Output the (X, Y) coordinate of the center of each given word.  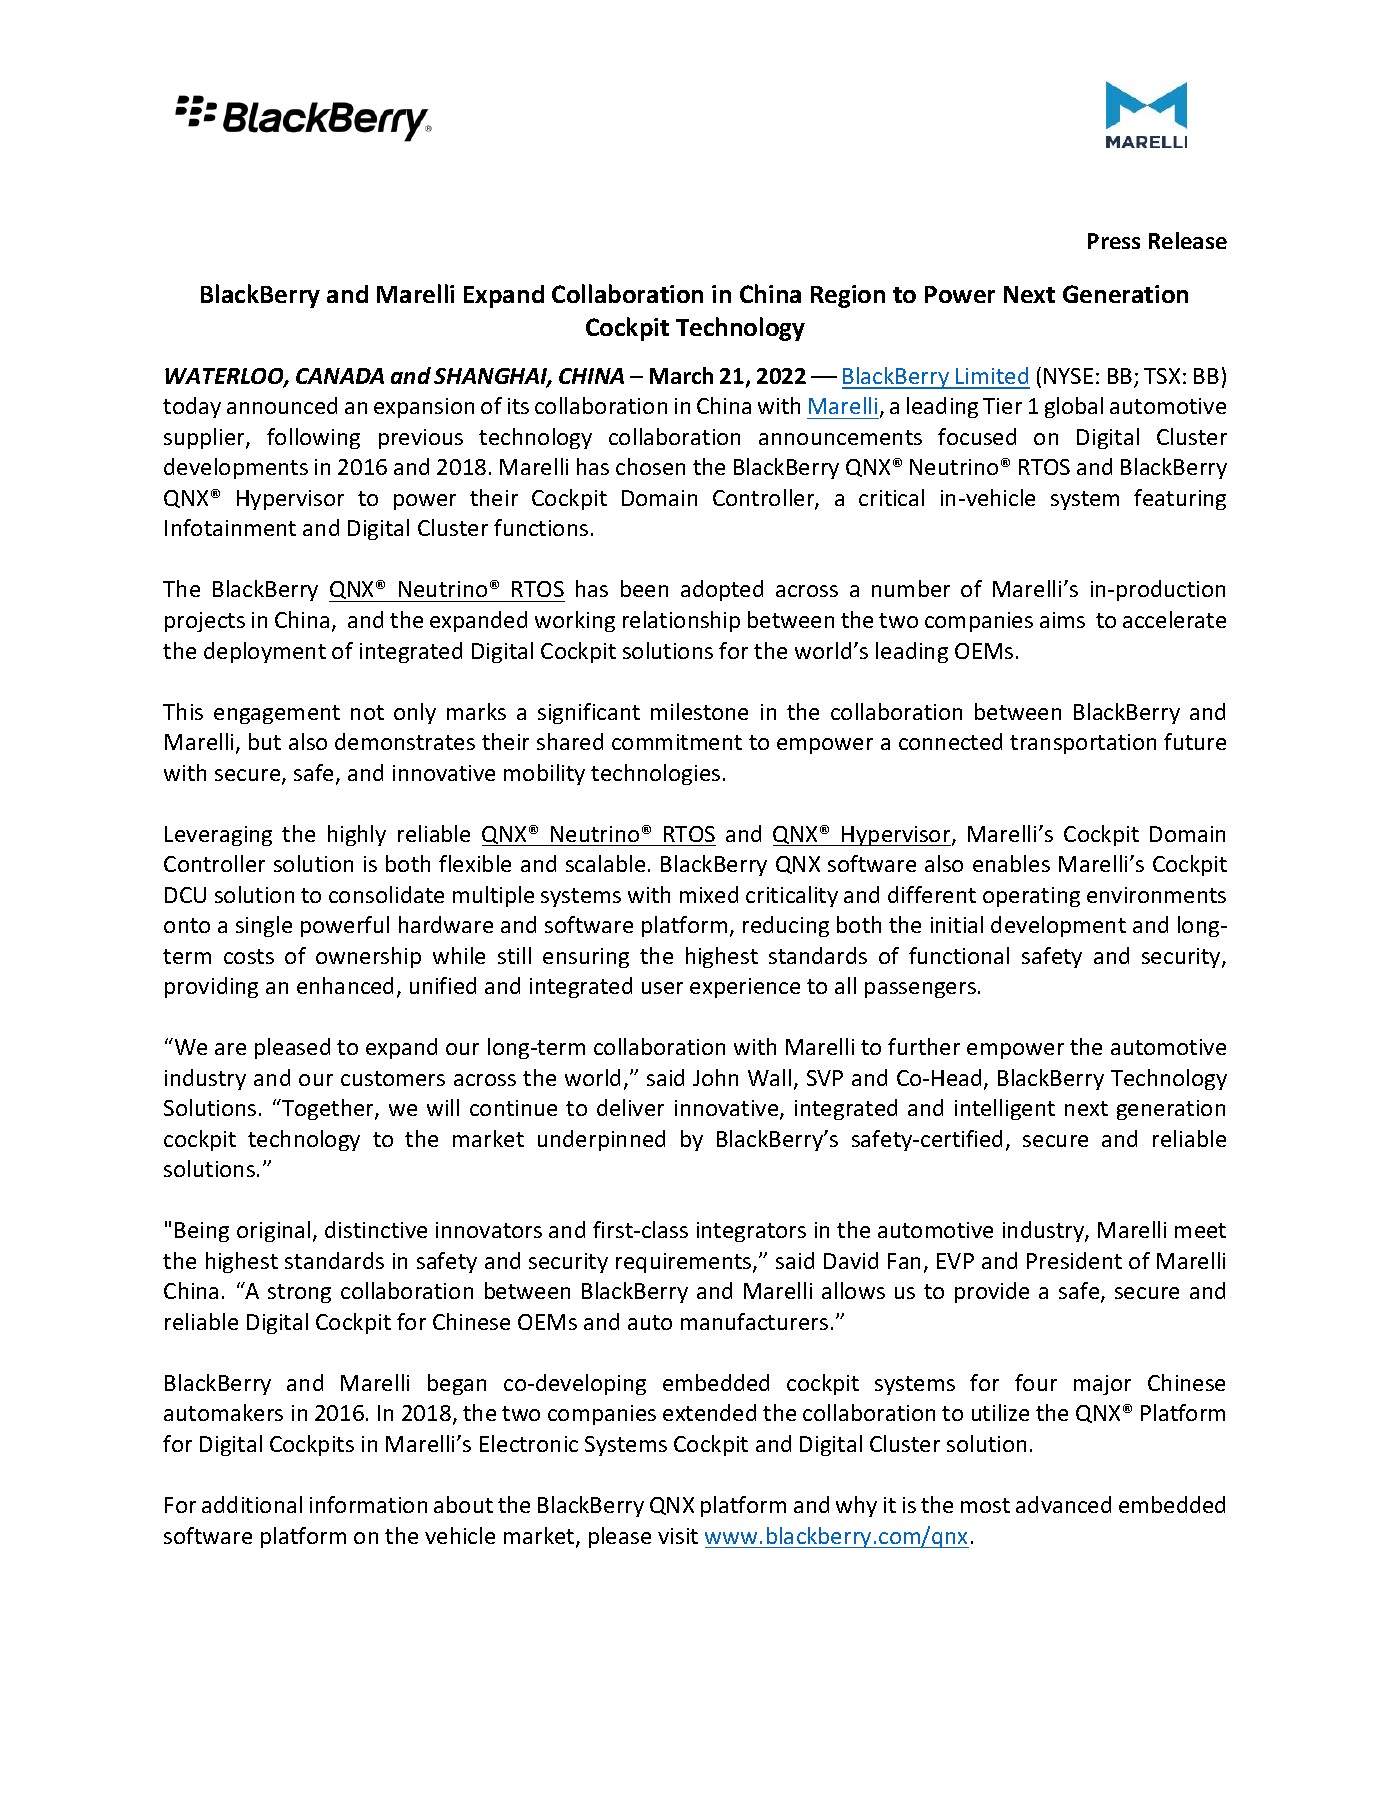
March (681, 375)
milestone (699, 711)
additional (252, 1504)
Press (1114, 241)
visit (678, 1536)
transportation (1083, 744)
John (715, 1077)
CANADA (340, 376)
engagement (277, 714)
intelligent (1005, 1109)
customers (393, 1078)
